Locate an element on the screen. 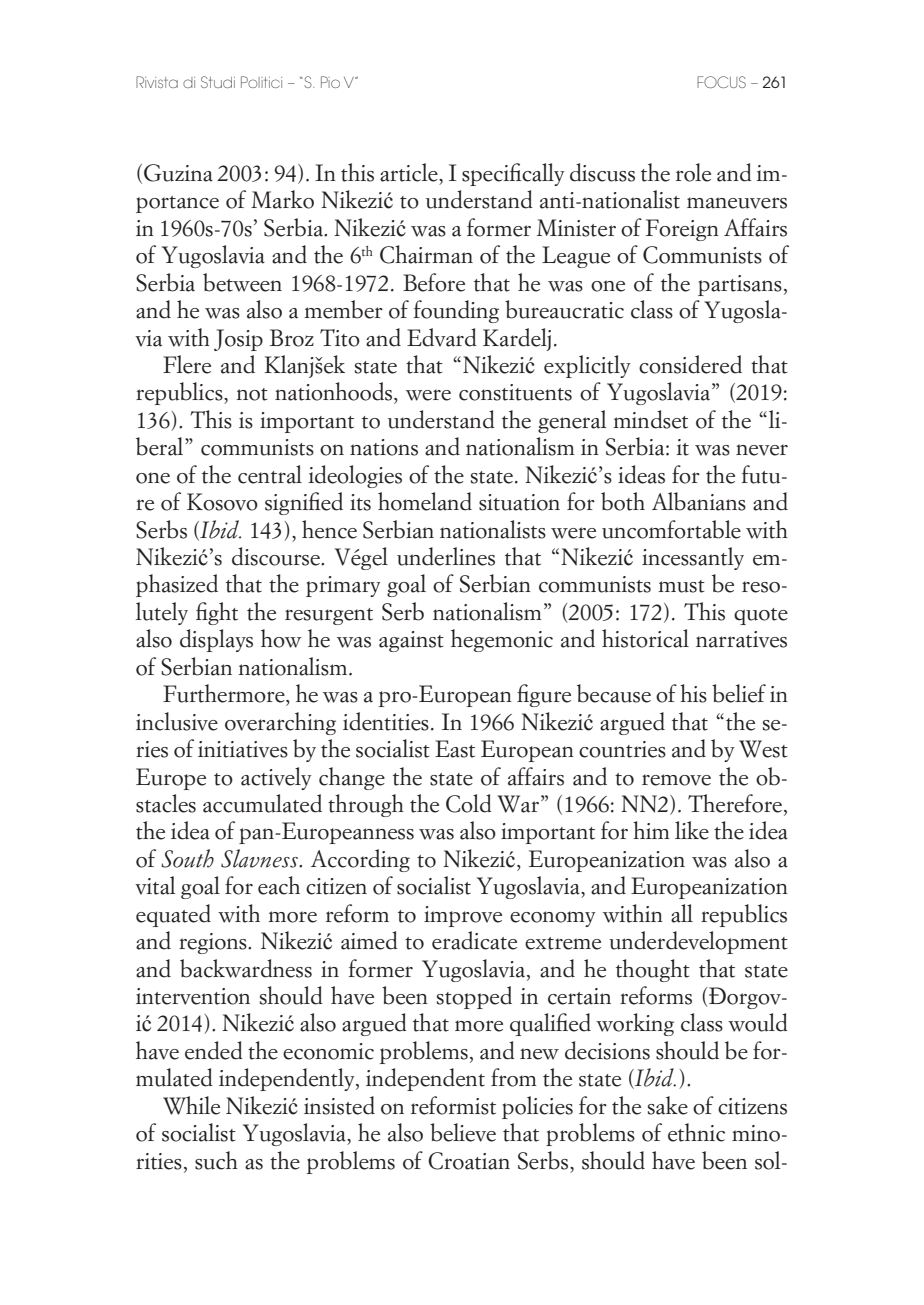  article is located at coordinates (410, 172).
